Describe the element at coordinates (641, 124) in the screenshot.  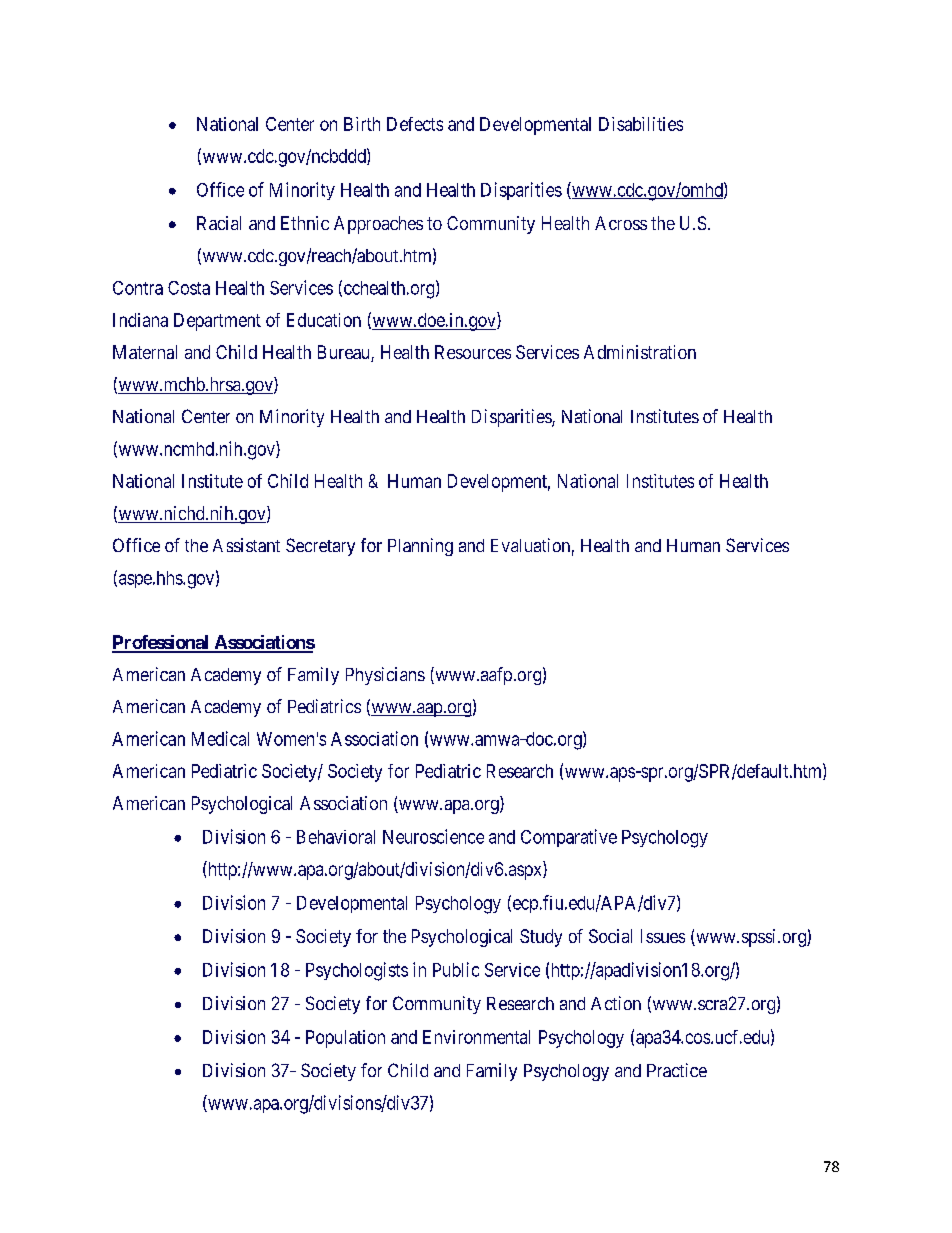
I see `Disabilities` at that location.
